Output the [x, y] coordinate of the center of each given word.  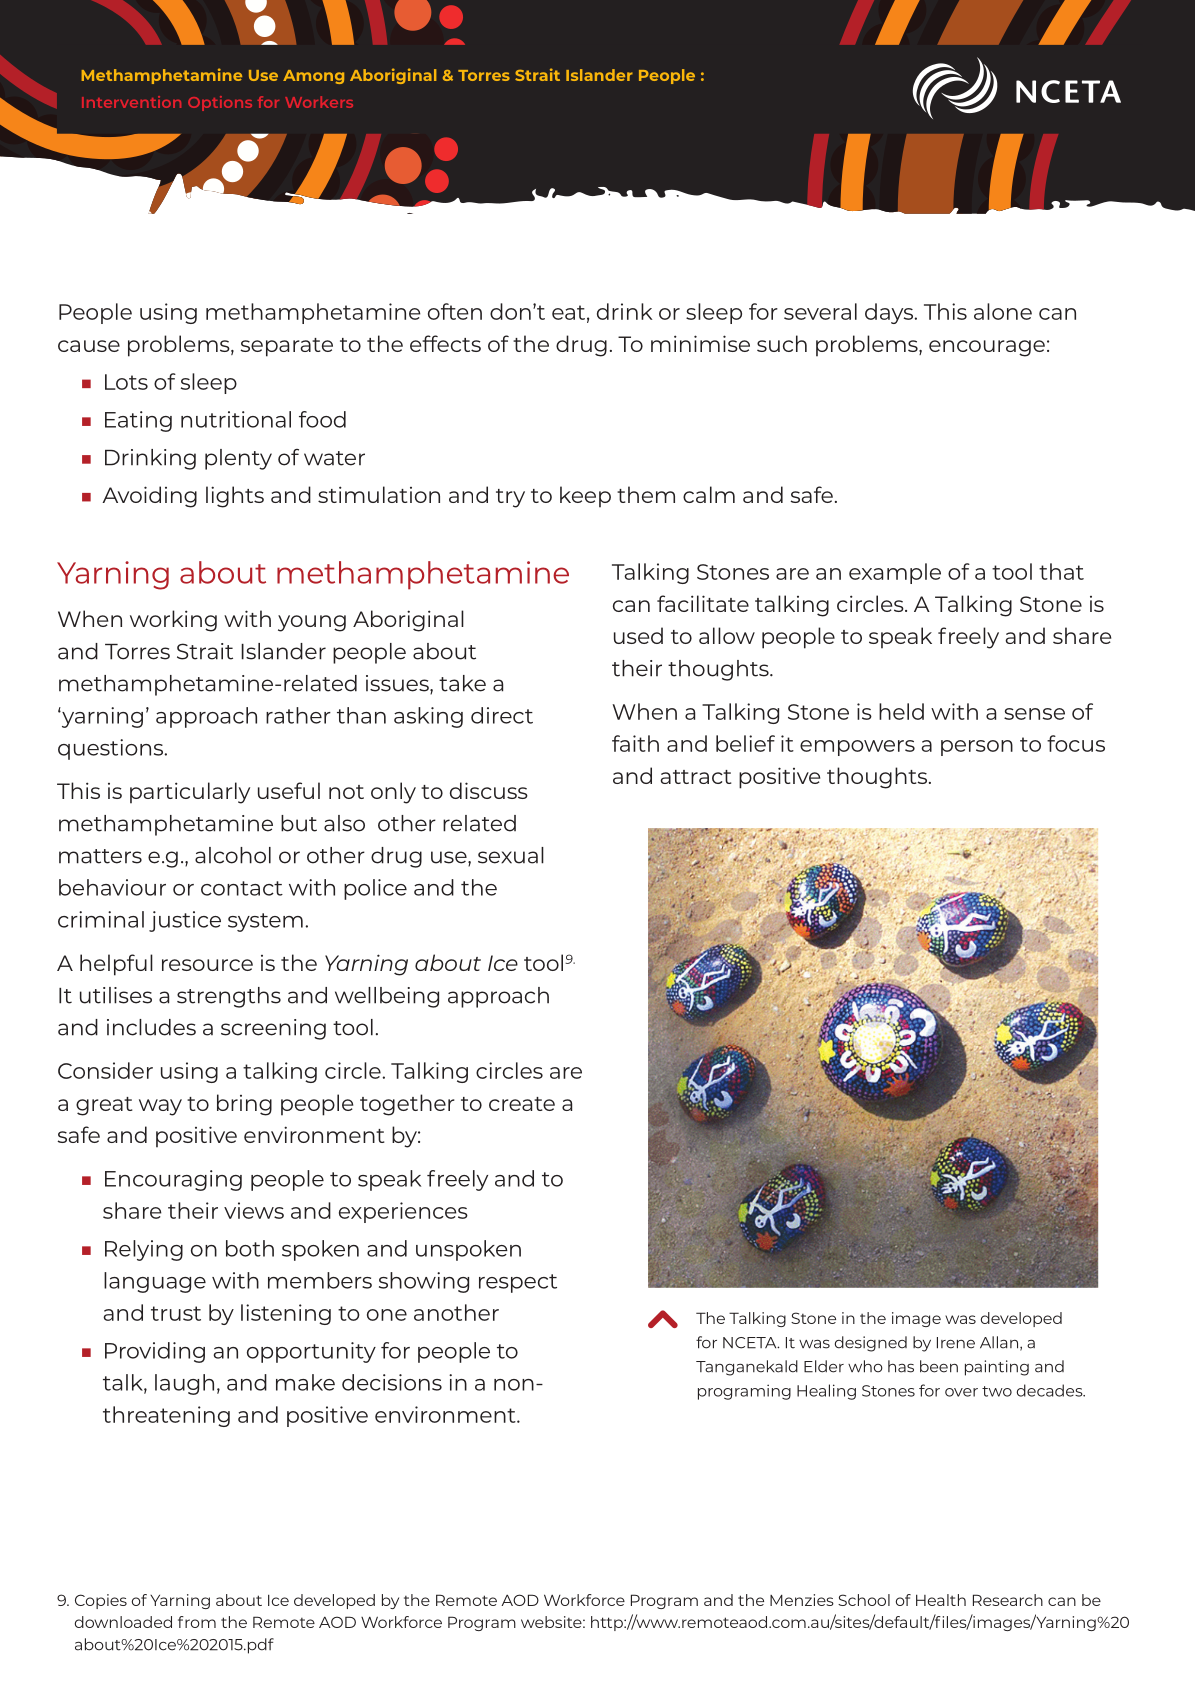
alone [1003, 311]
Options [220, 103]
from [197, 1622]
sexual [511, 855]
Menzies [802, 1600]
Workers [319, 102]
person [977, 748]
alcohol [233, 855]
